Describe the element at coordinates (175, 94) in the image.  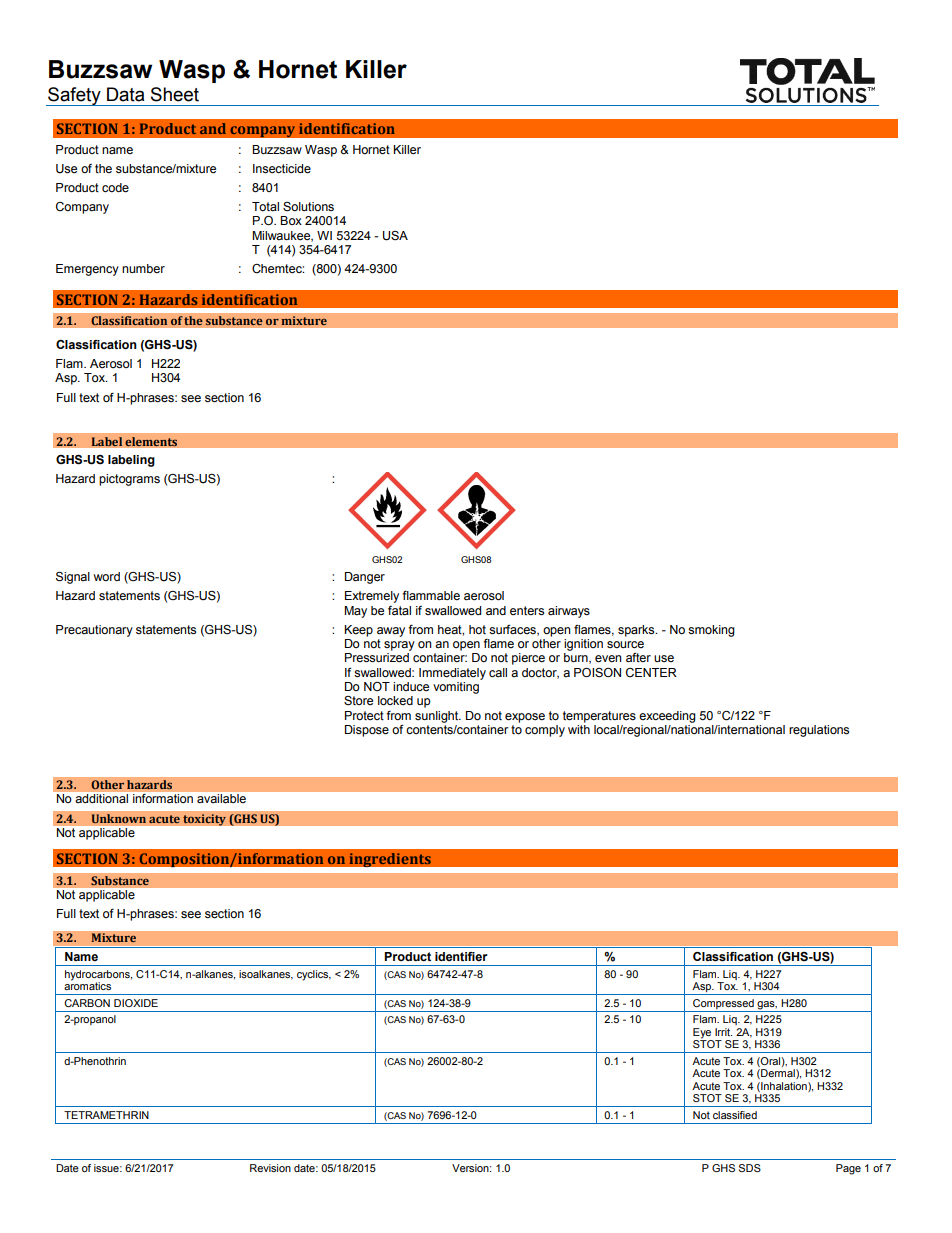
I see `Sheet` at that location.
